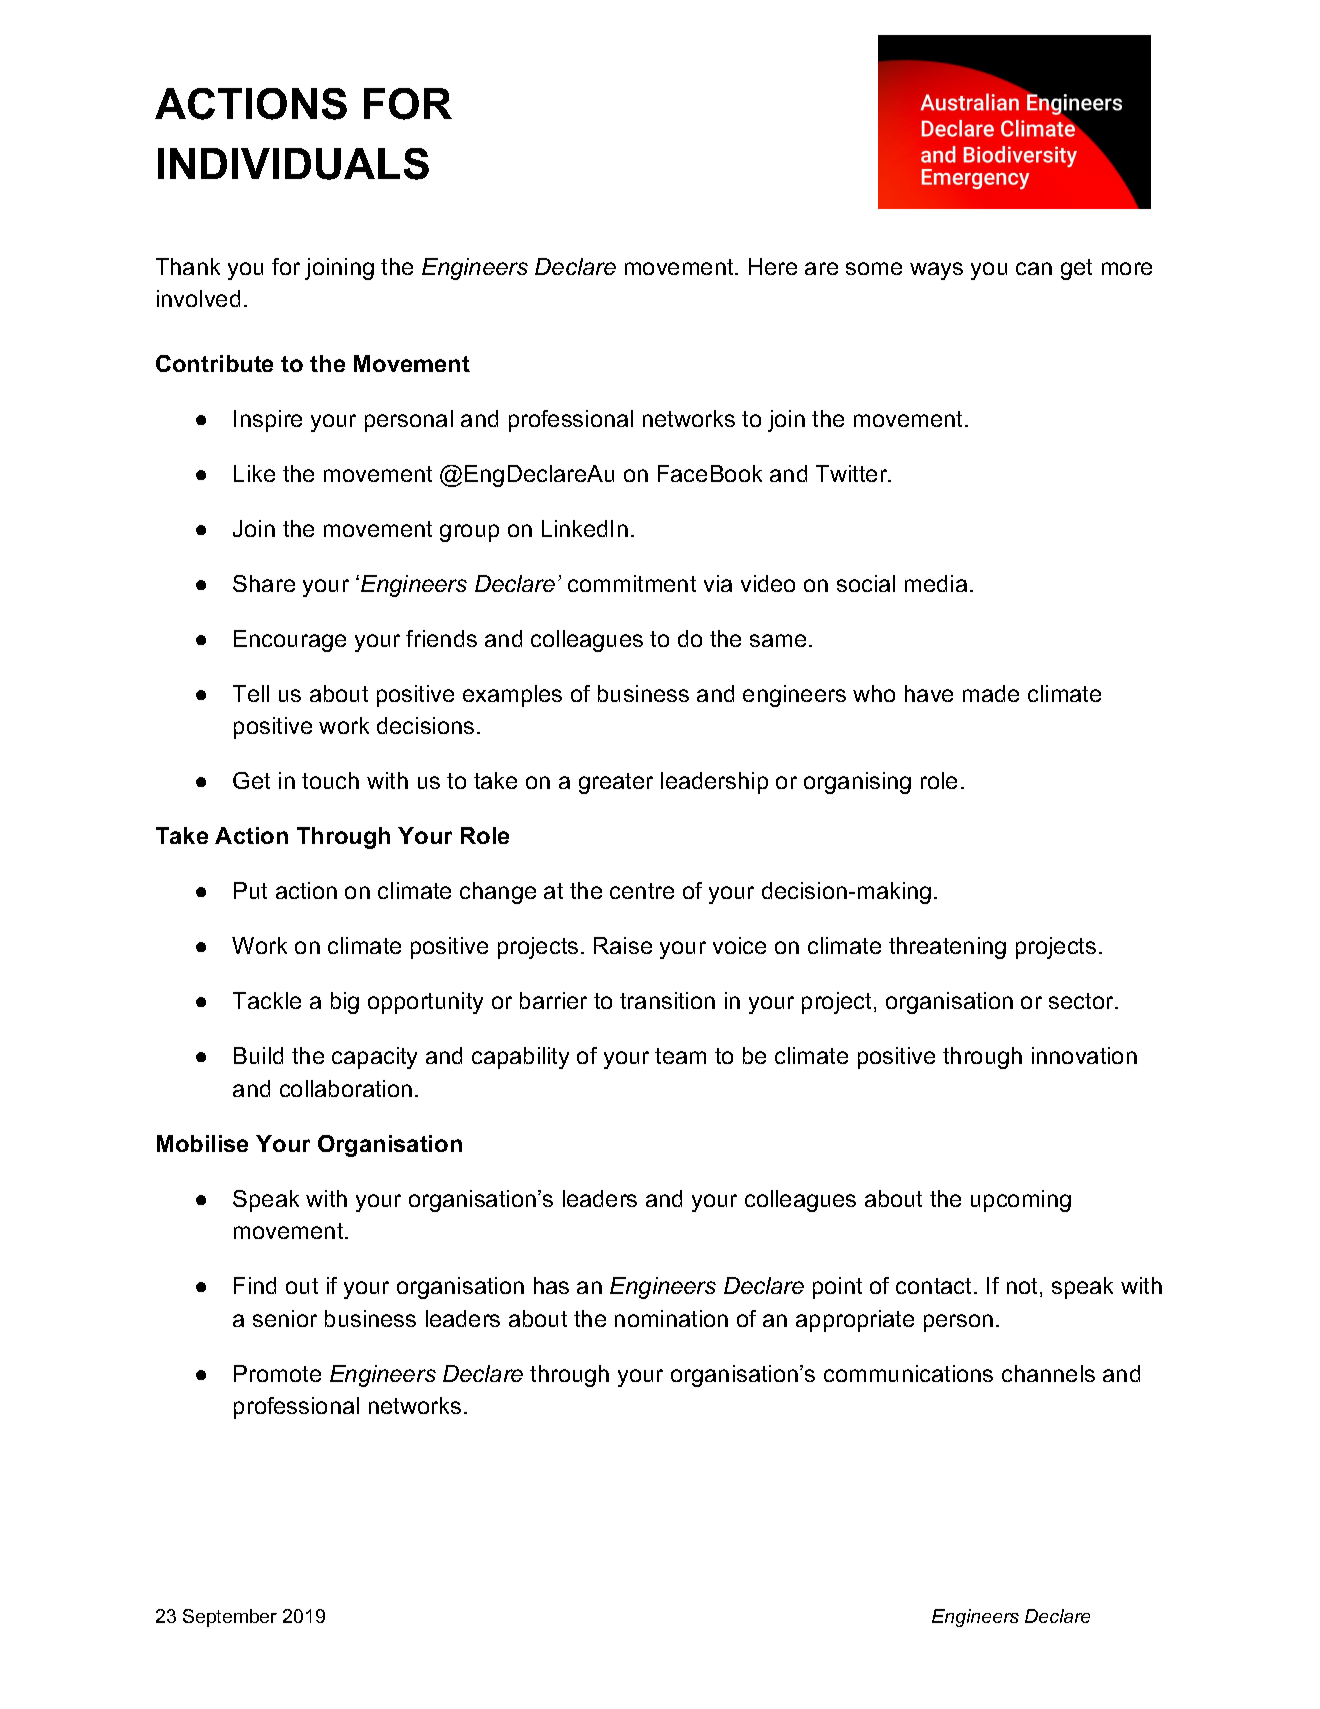 Image resolution: width=1320 pixels, height=1709 pixels. I want to click on Here, so click(773, 266).
